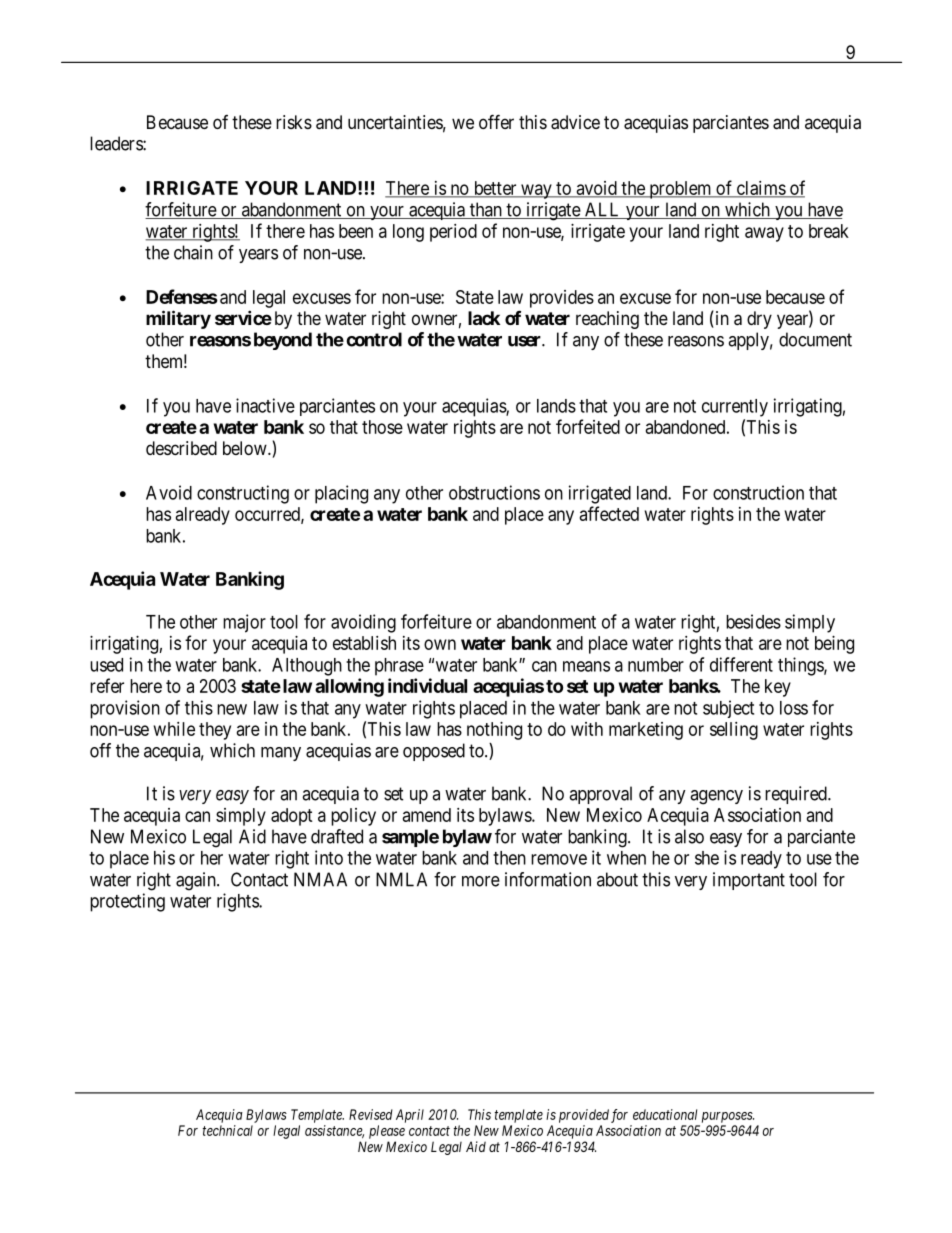  I want to click on offer, so click(496, 121).
